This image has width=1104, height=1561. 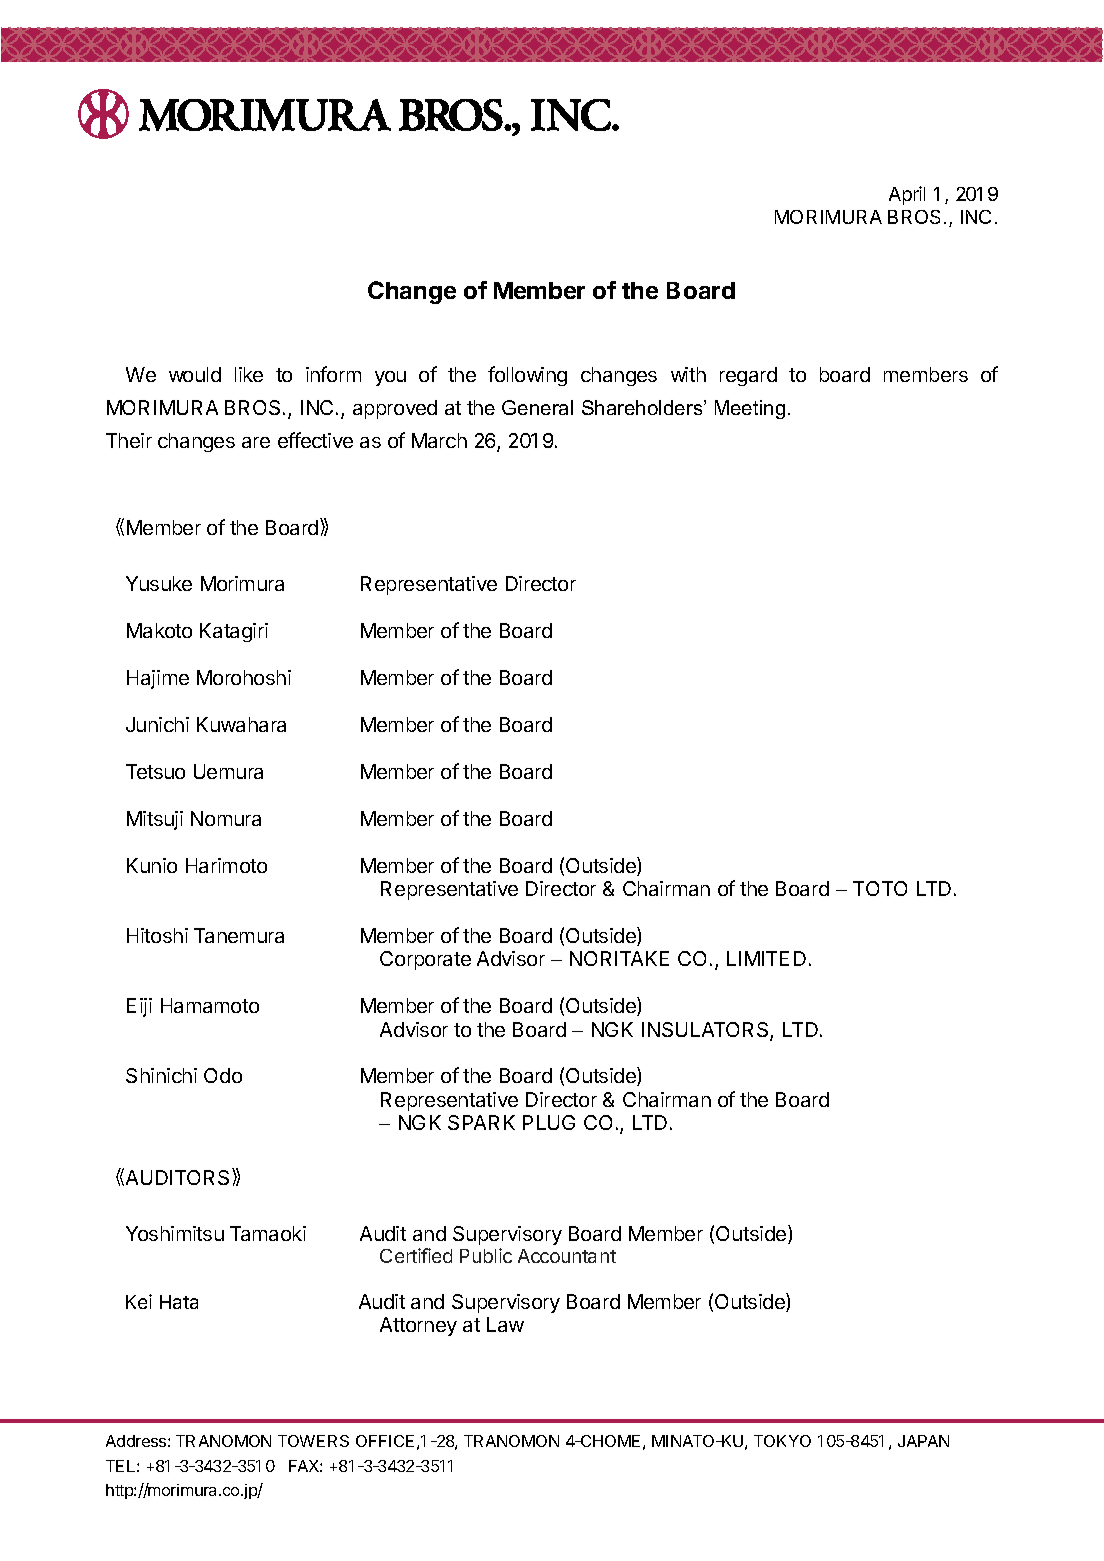 What do you see at coordinates (249, 374) in the image?
I see `like` at bounding box center [249, 374].
